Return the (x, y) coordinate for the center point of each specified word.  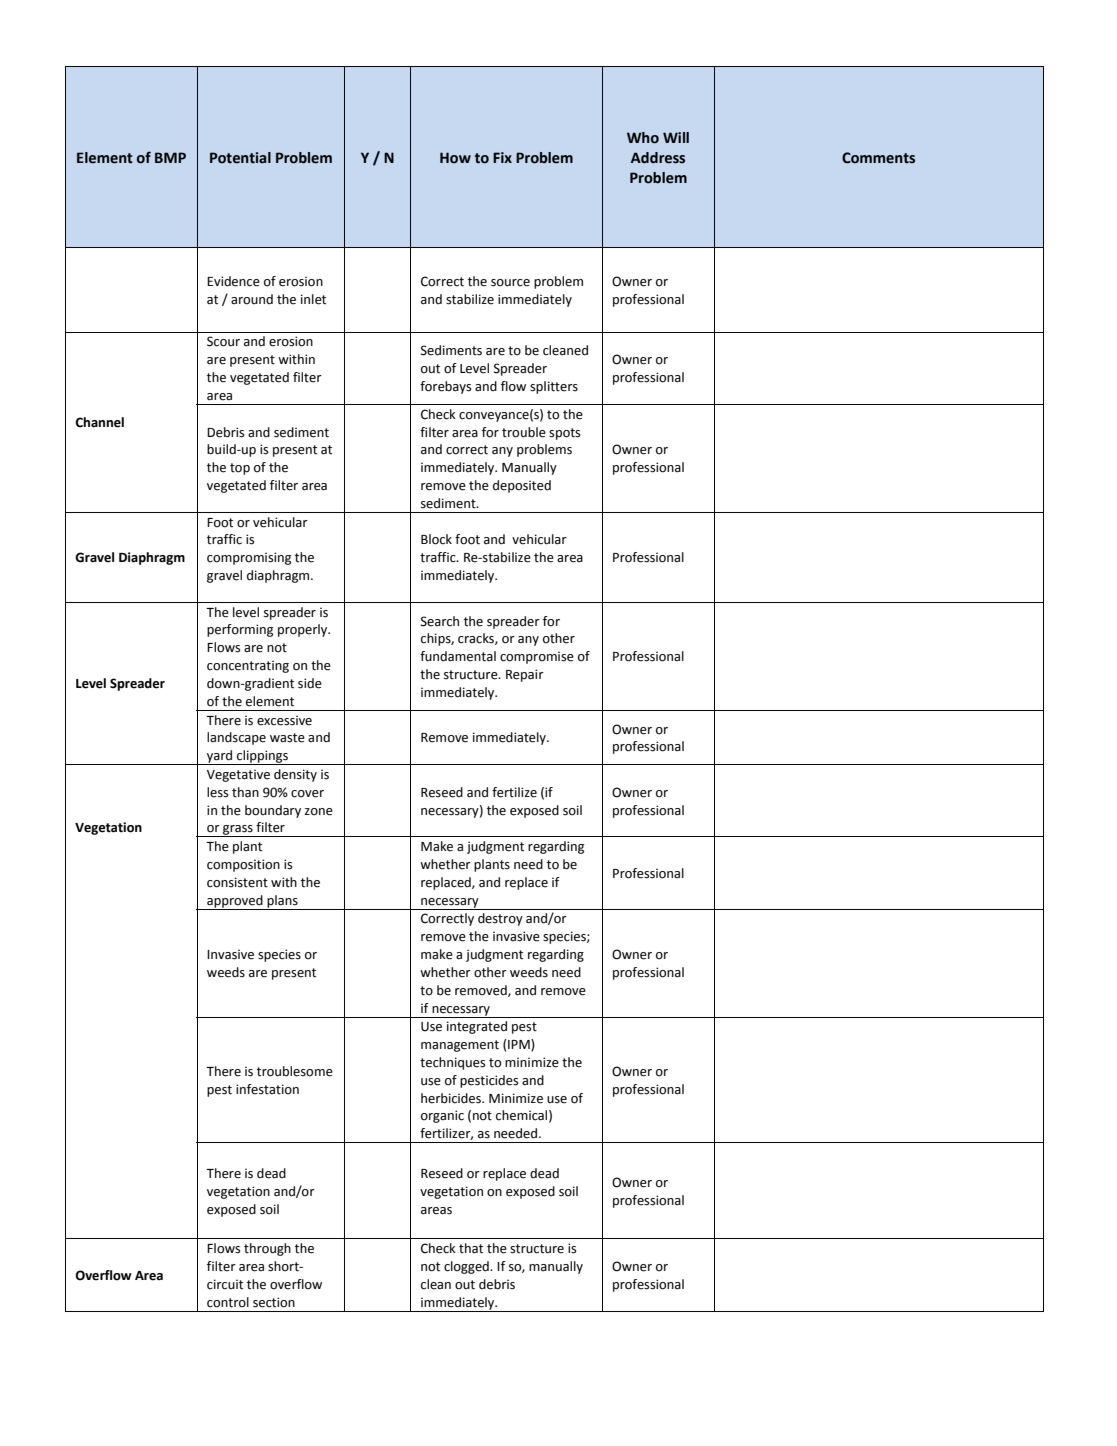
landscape (236, 738)
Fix (502, 157)
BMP (170, 157)
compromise (537, 657)
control (228, 1302)
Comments (878, 158)
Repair (525, 675)
